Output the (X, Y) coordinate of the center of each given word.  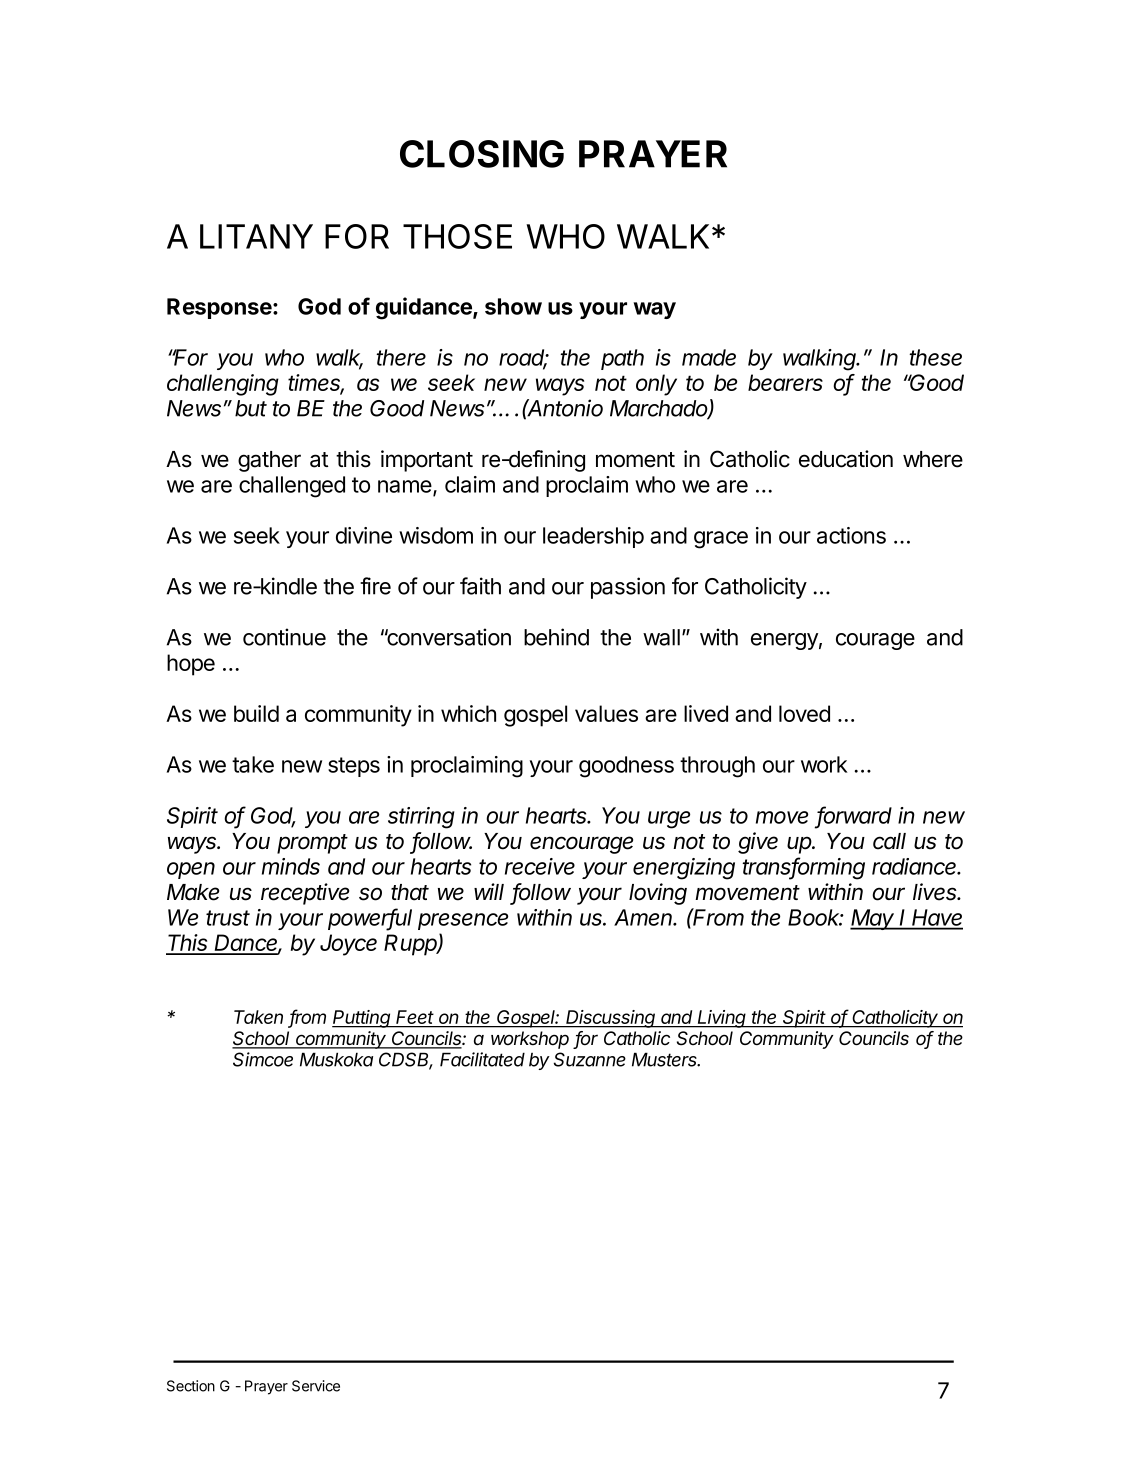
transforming (803, 868)
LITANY (256, 236)
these (935, 357)
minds (291, 866)
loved (804, 713)
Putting (362, 1019)
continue (284, 637)
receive (540, 866)
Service (316, 1386)
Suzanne (590, 1059)
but (251, 408)
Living (722, 1019)
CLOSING (482, 154)
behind (556, 637)
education (846, 459)
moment (635, 460)
